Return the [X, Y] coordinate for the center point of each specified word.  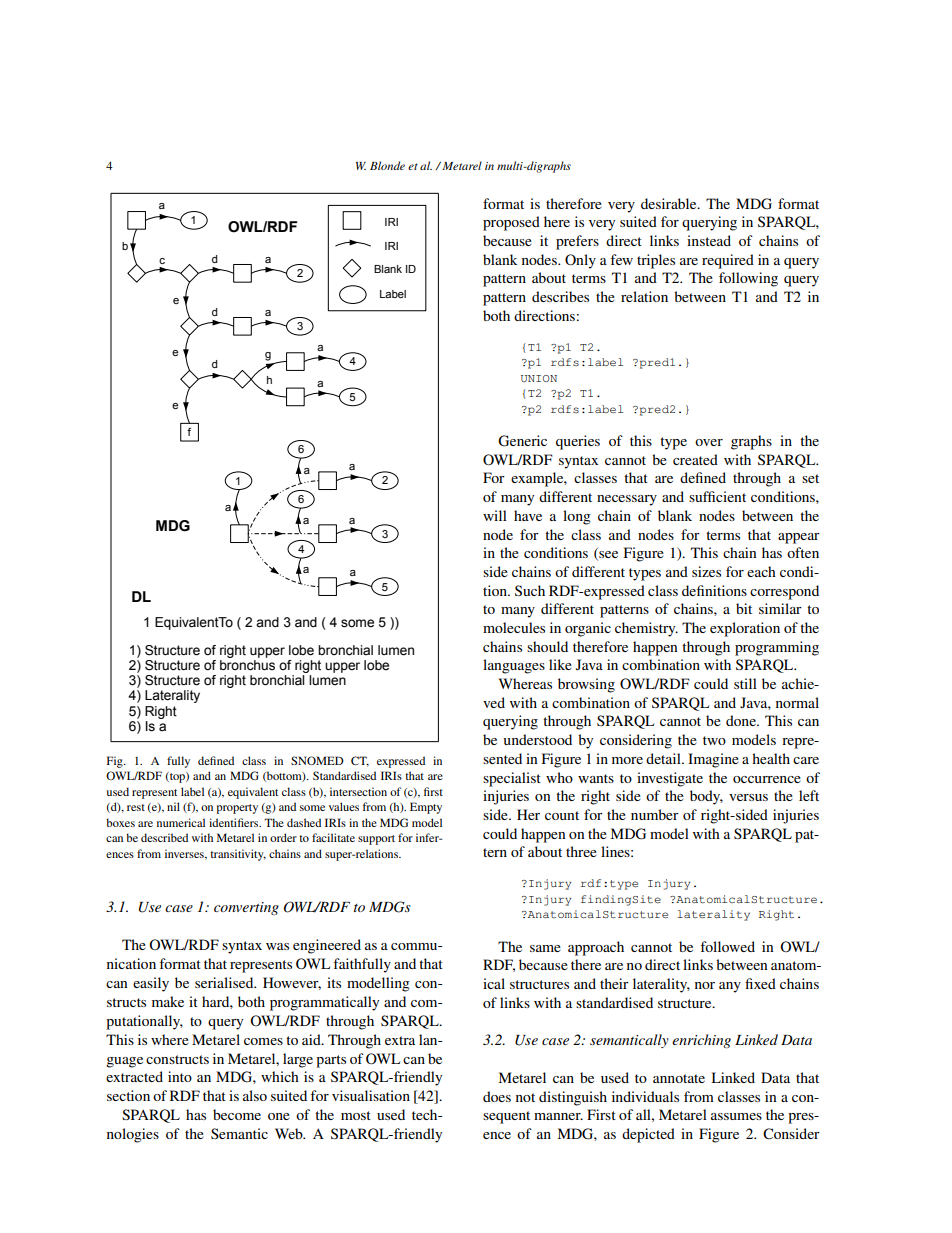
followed [727, 946]
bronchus [247, 665]
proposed [511, 223]
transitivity [238, 855]
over [709, 442]
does [497, 1096]
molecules [514, 627]
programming [777, 648]
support [376, 840]
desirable [670, 203]
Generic [522, 441]
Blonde [387, 165]
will [495, 515]
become [237, 1114]
